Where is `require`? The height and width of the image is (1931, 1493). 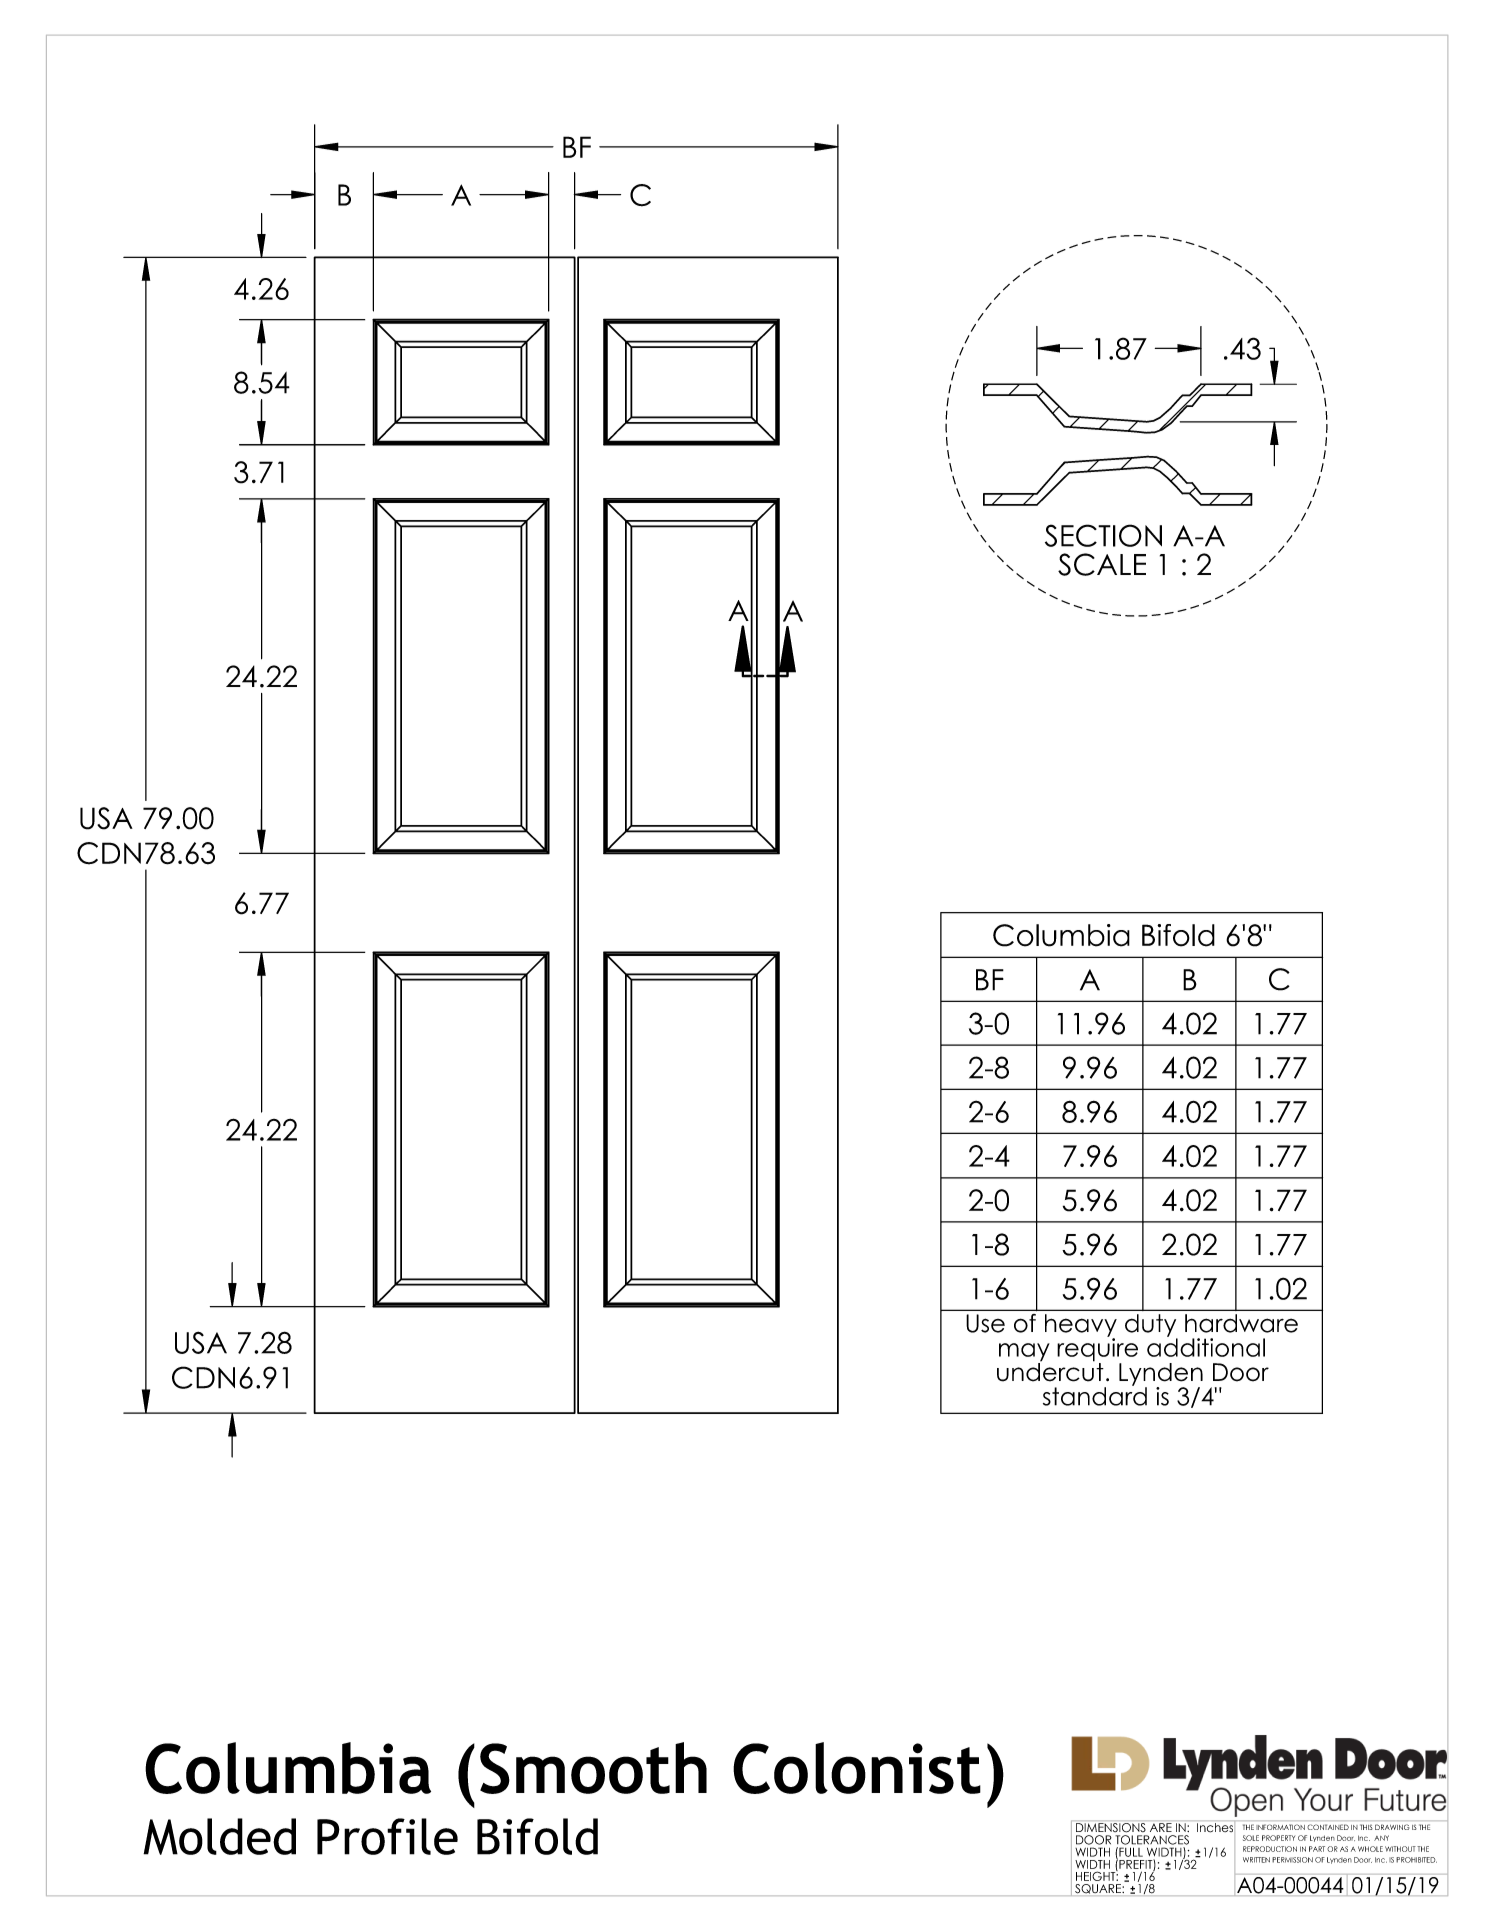 require is located at coordinates (1097, 1349).
